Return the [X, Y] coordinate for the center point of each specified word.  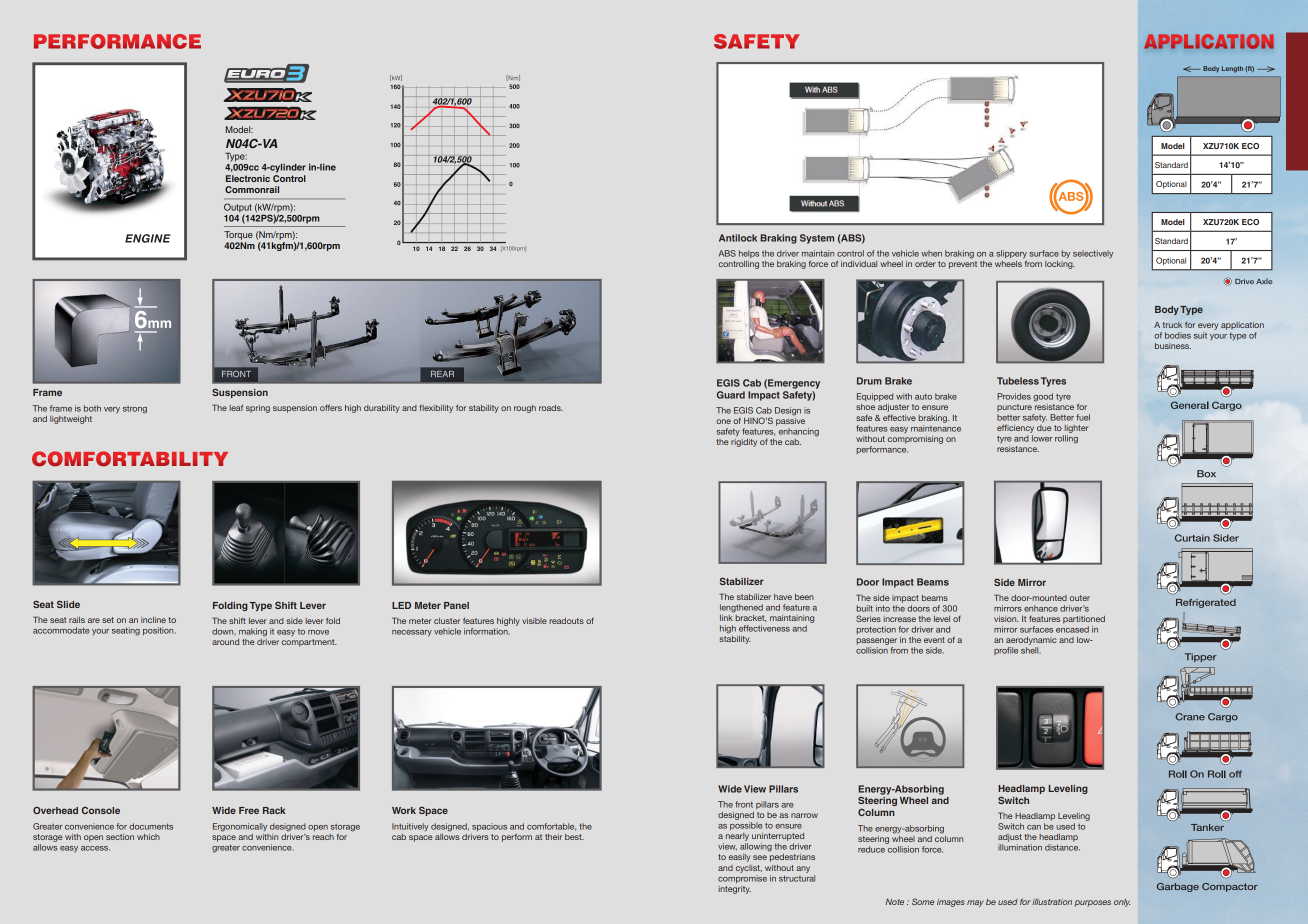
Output [237, 208]
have [783, 597]
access [95, 848]
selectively [1093, 254]
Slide [68, 604]
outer [1080, 598]
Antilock [738, 238]
